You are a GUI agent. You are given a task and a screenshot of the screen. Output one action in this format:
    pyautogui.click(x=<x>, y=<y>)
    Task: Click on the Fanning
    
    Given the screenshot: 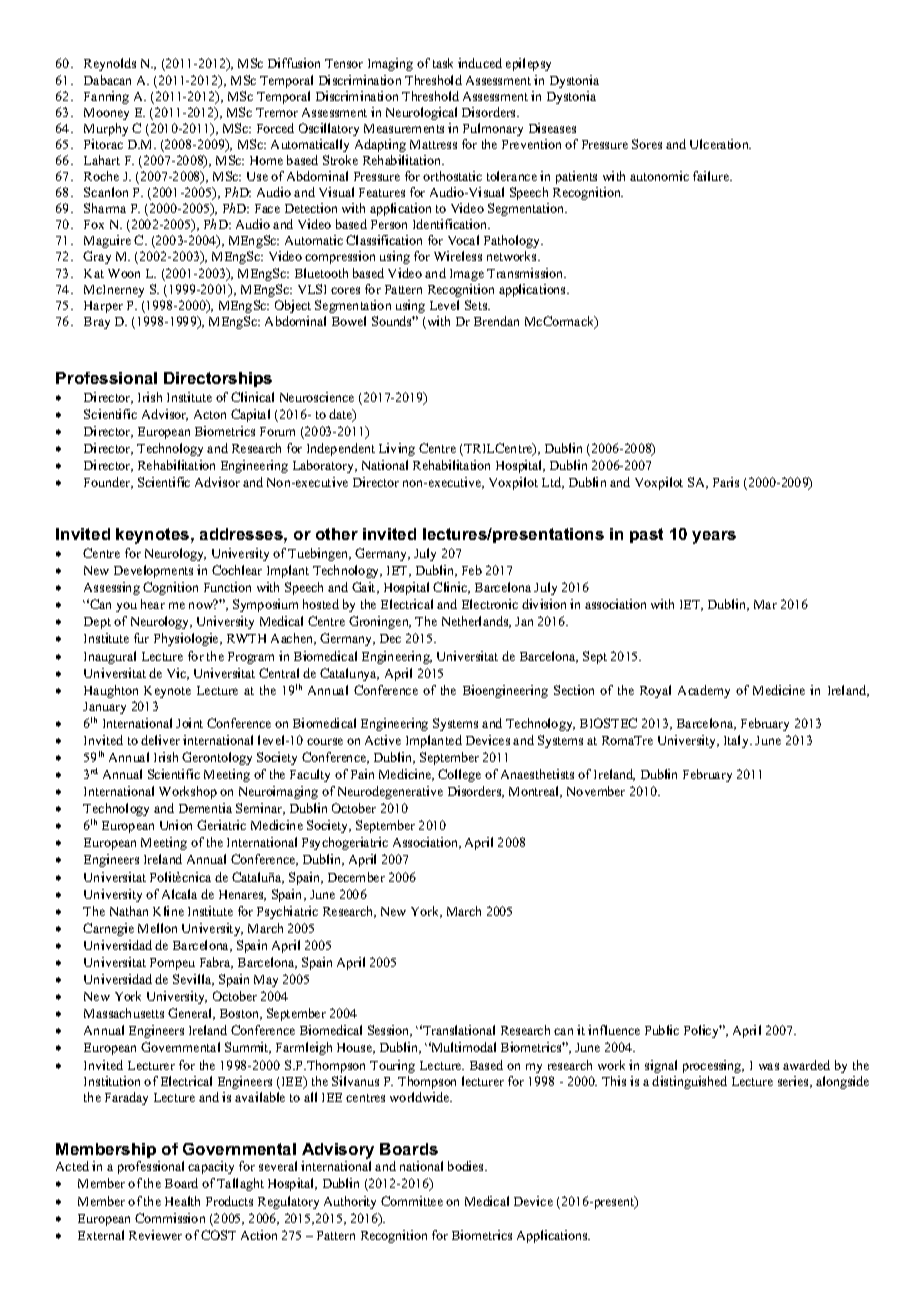 What is the action you would take?
    pyautogui.click(x=106, y=97)
